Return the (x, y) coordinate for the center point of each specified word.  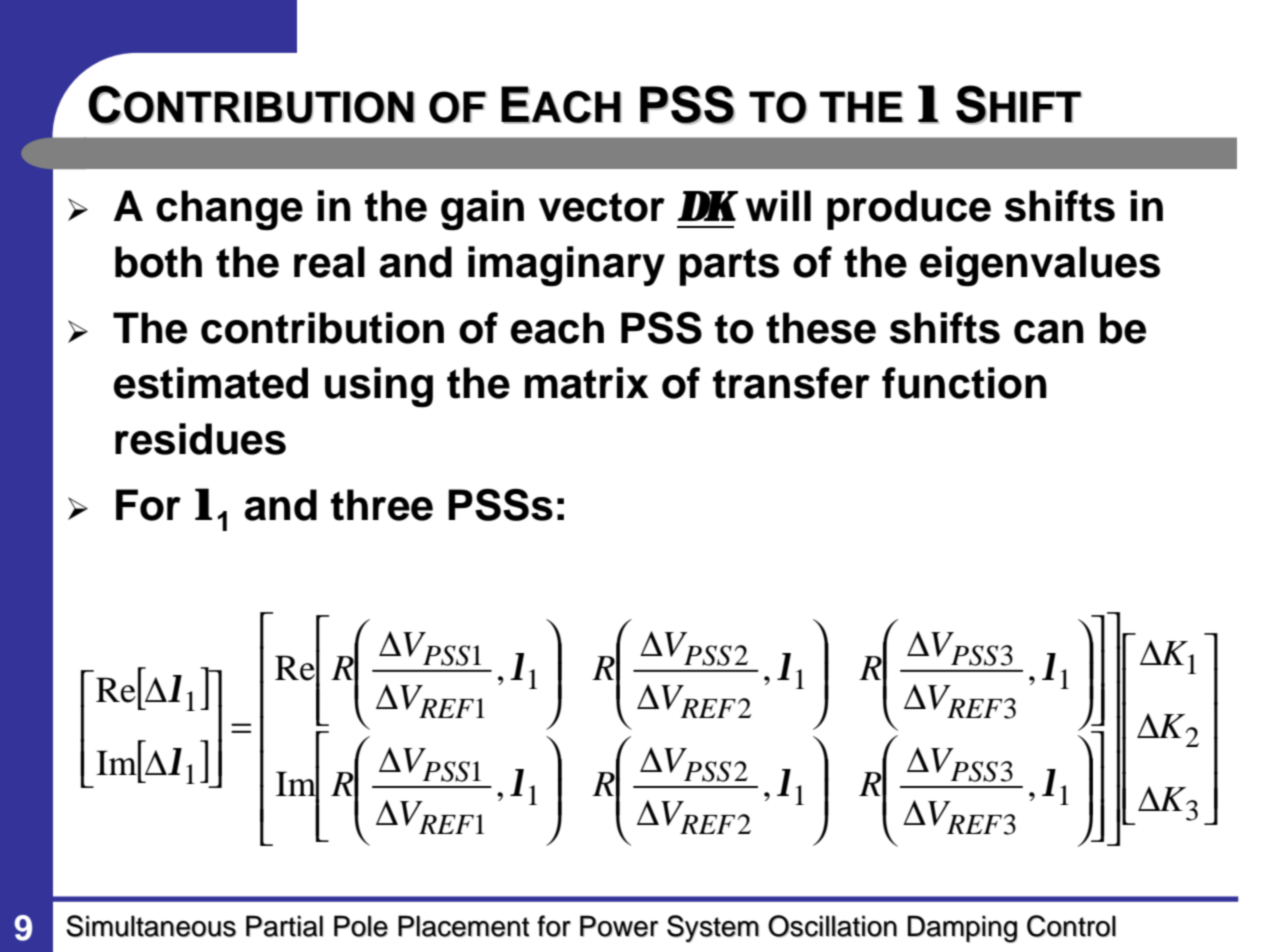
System (713, 929)
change (229, 210)
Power (619, 926)
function (964, 383)
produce (909, 210)
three (382, 505)
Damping (962, 929)
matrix (587, 383)
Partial (284, 926)
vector (602, 207)
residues (200, 439)
